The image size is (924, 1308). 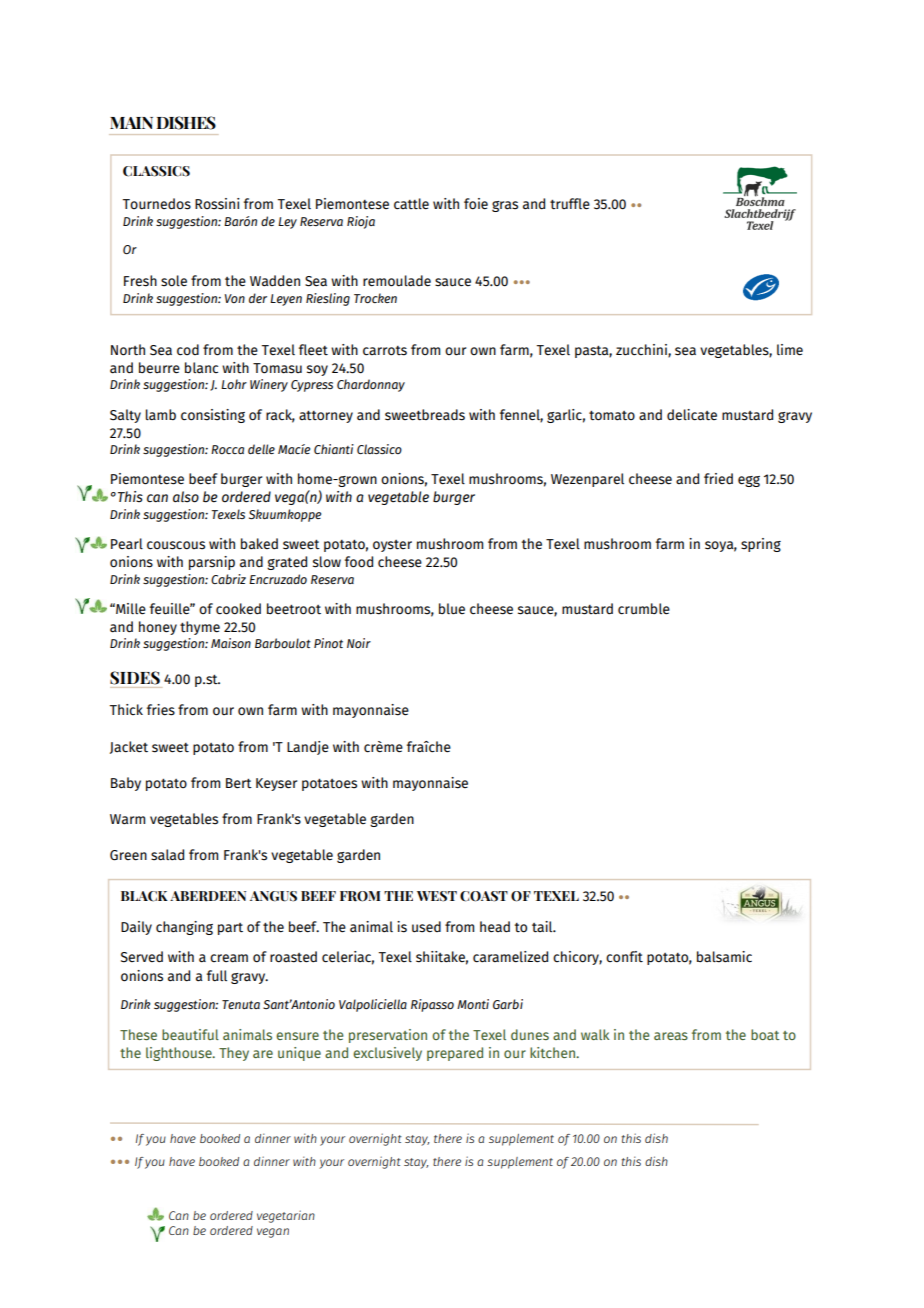 I want to click on blue, so click(x=452, y=609).
